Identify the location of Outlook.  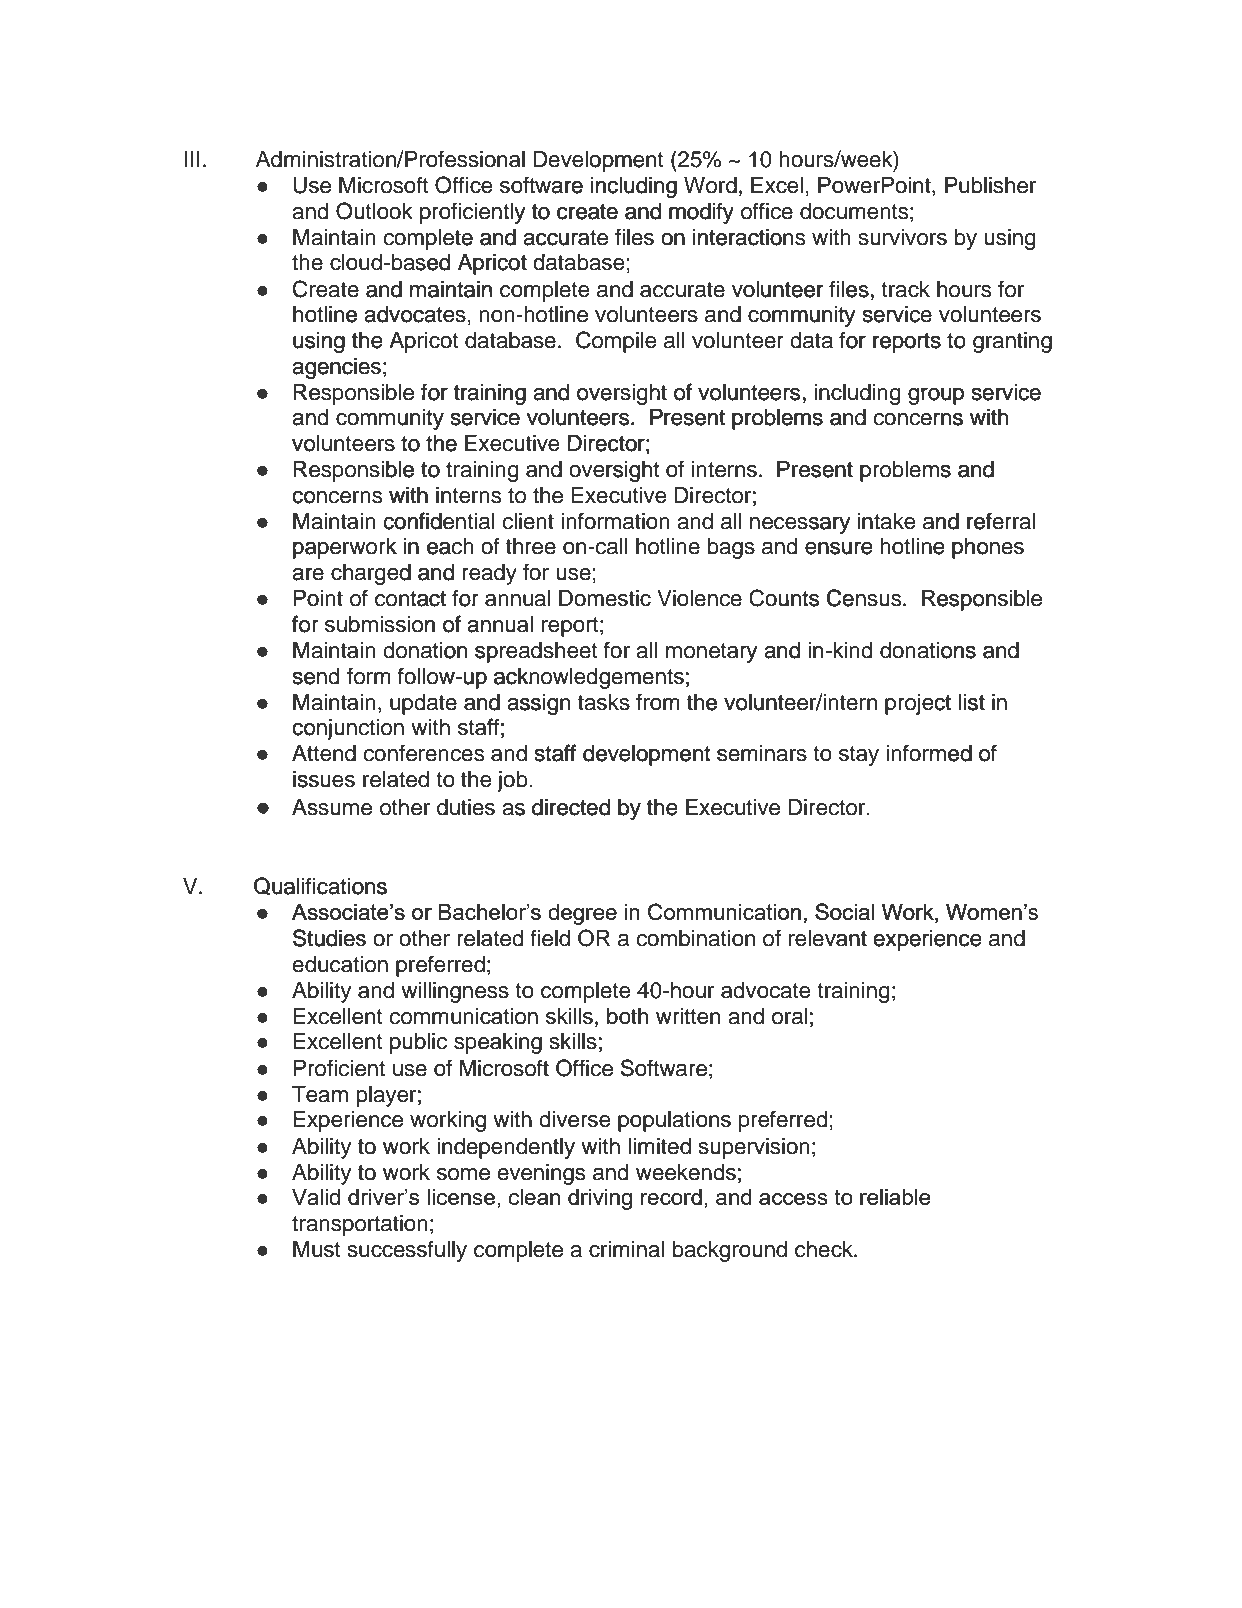
(374, 211).
